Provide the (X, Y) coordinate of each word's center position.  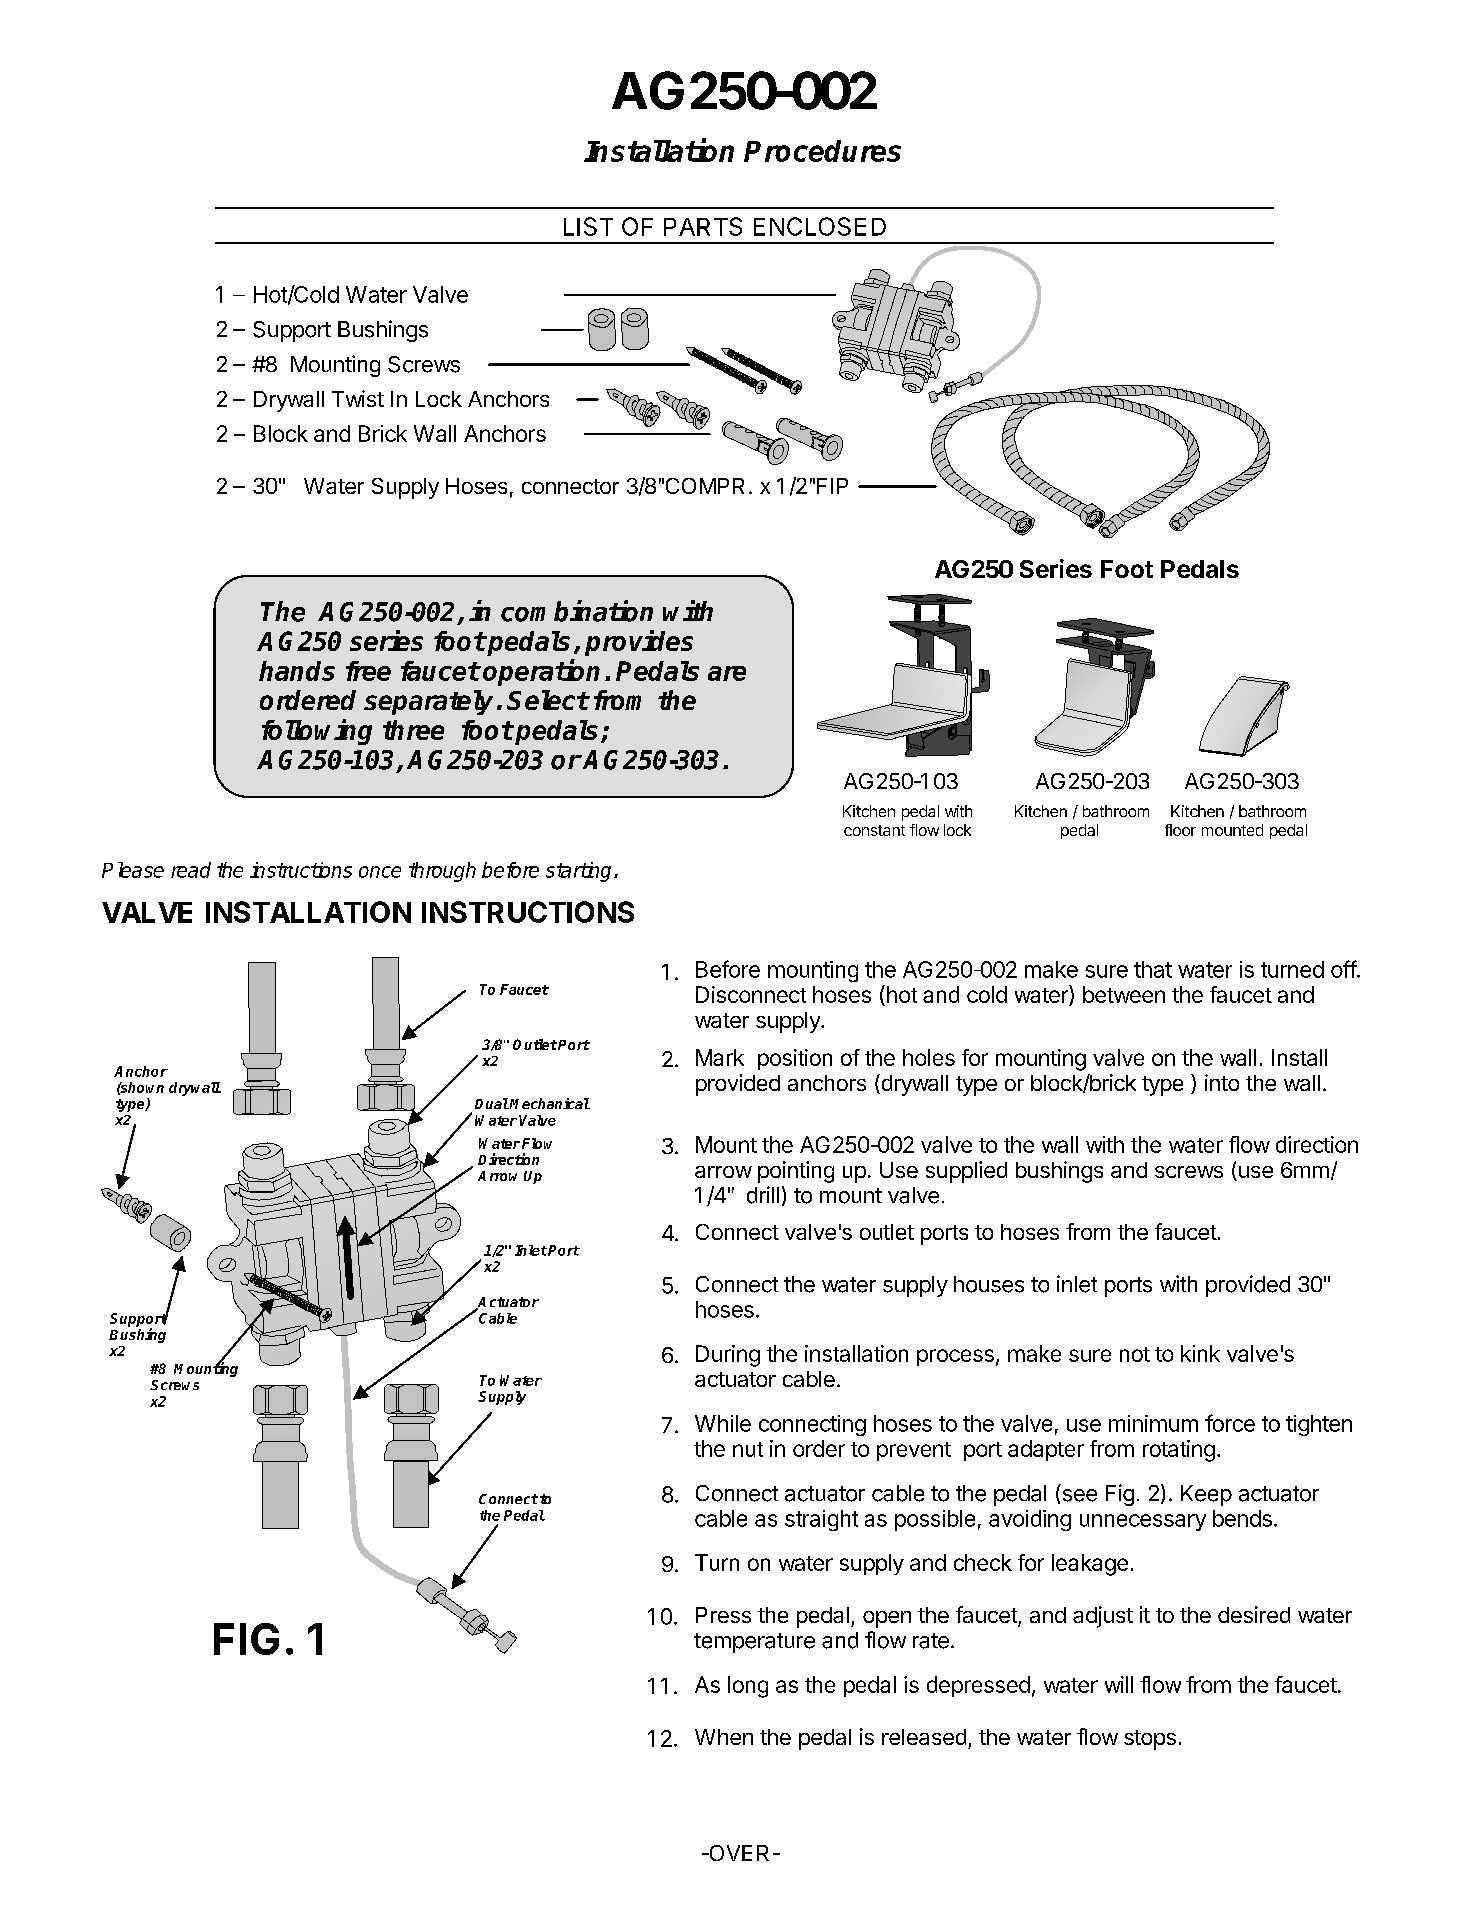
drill (763, 1195)
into (1222, 1082)
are (727, 673)
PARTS (703, 226)
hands (297, 671)
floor (1180, 830)
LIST (588, 226)
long (748, 1687)
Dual (492, 1103)
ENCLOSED (820, 226)
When (724, 1737)
